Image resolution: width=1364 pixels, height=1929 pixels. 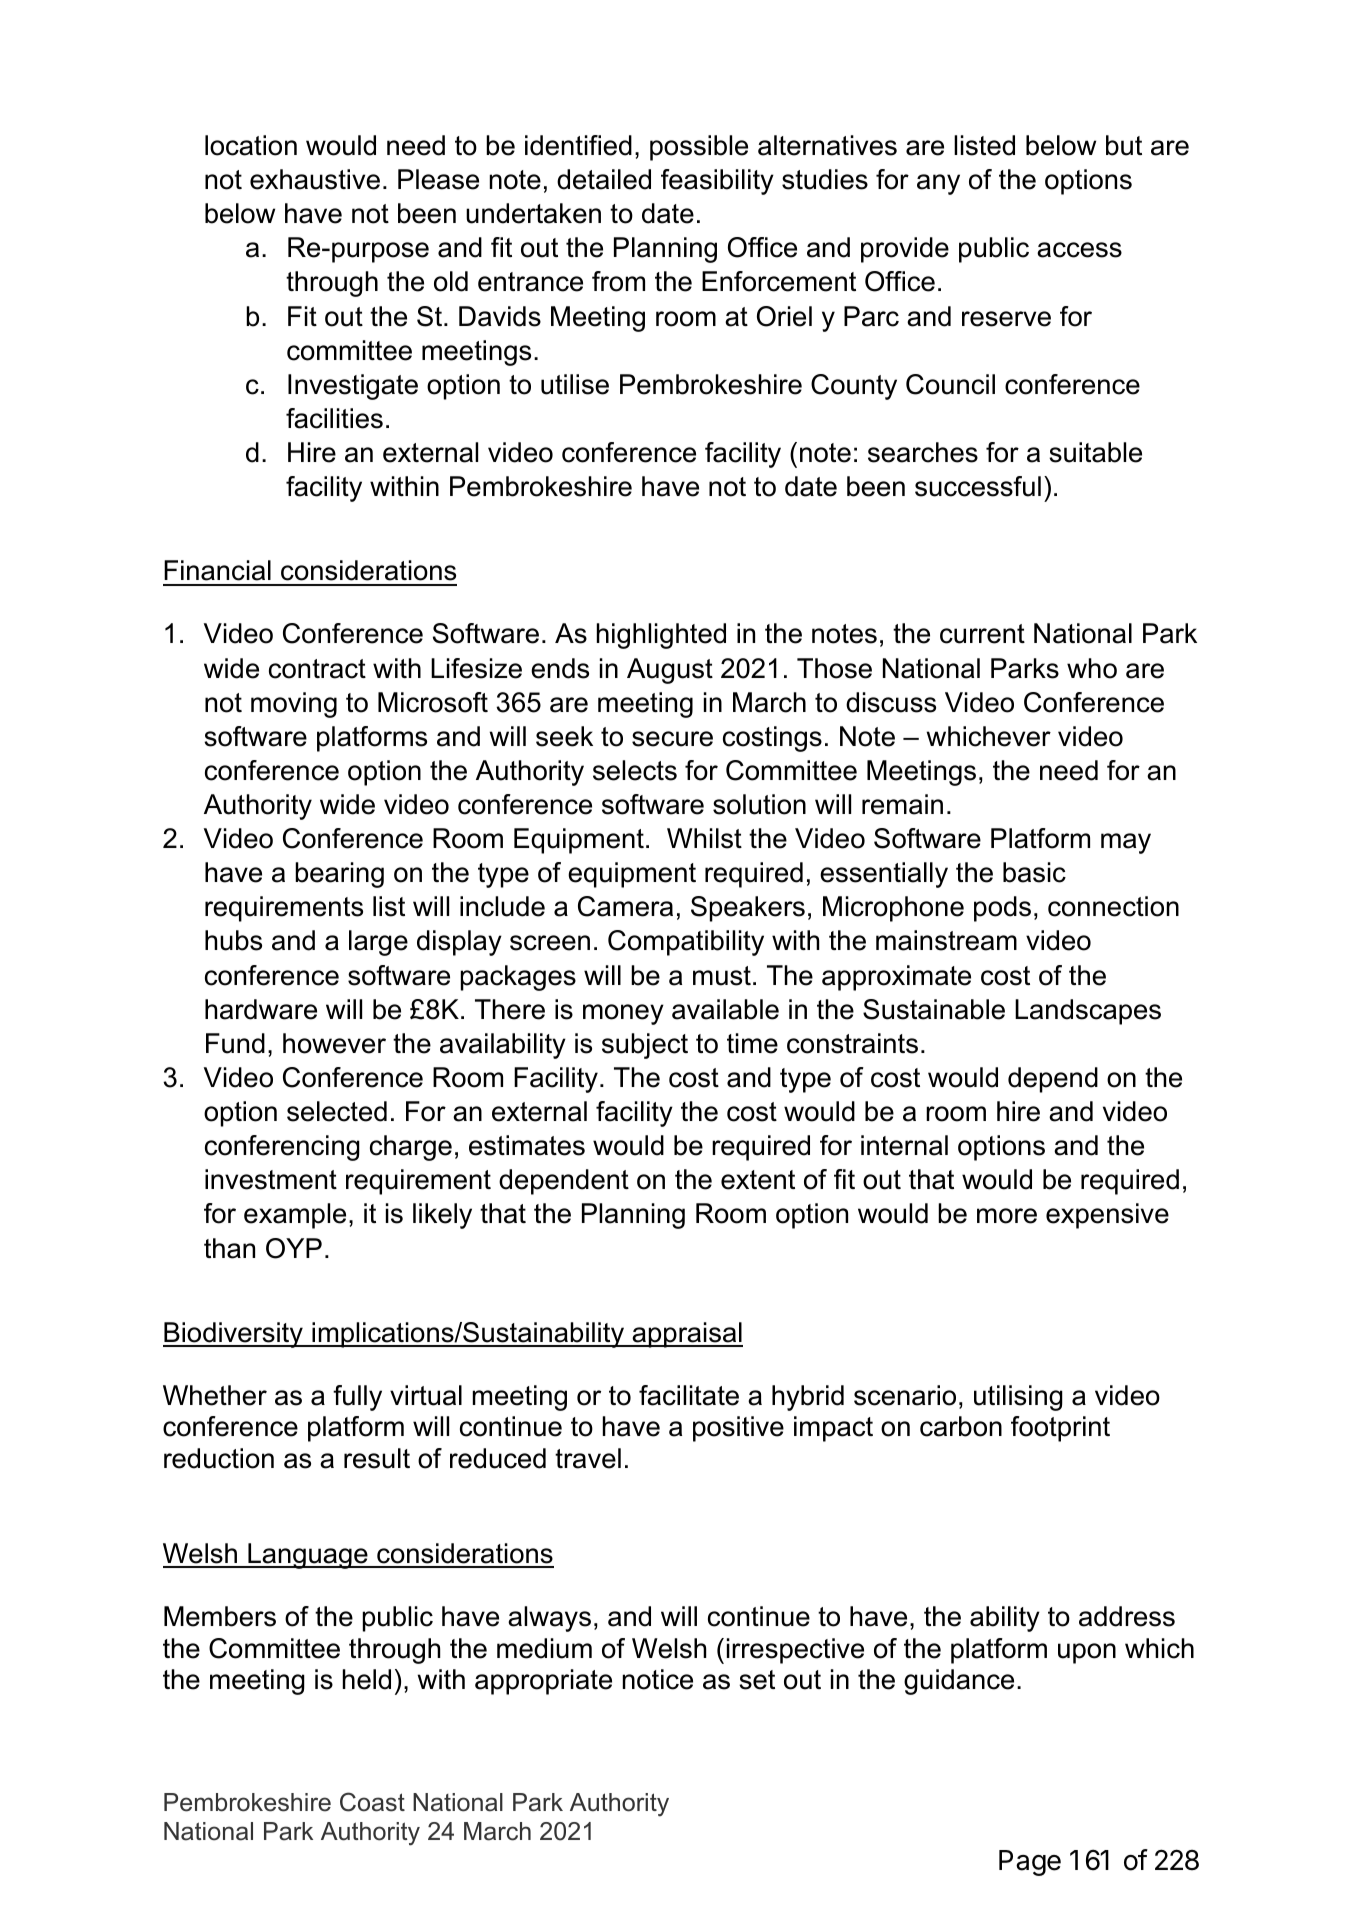 What do you see at coordinates (717, 182) in the document?
I see `feasibility` at bounding box center [717, 182].
